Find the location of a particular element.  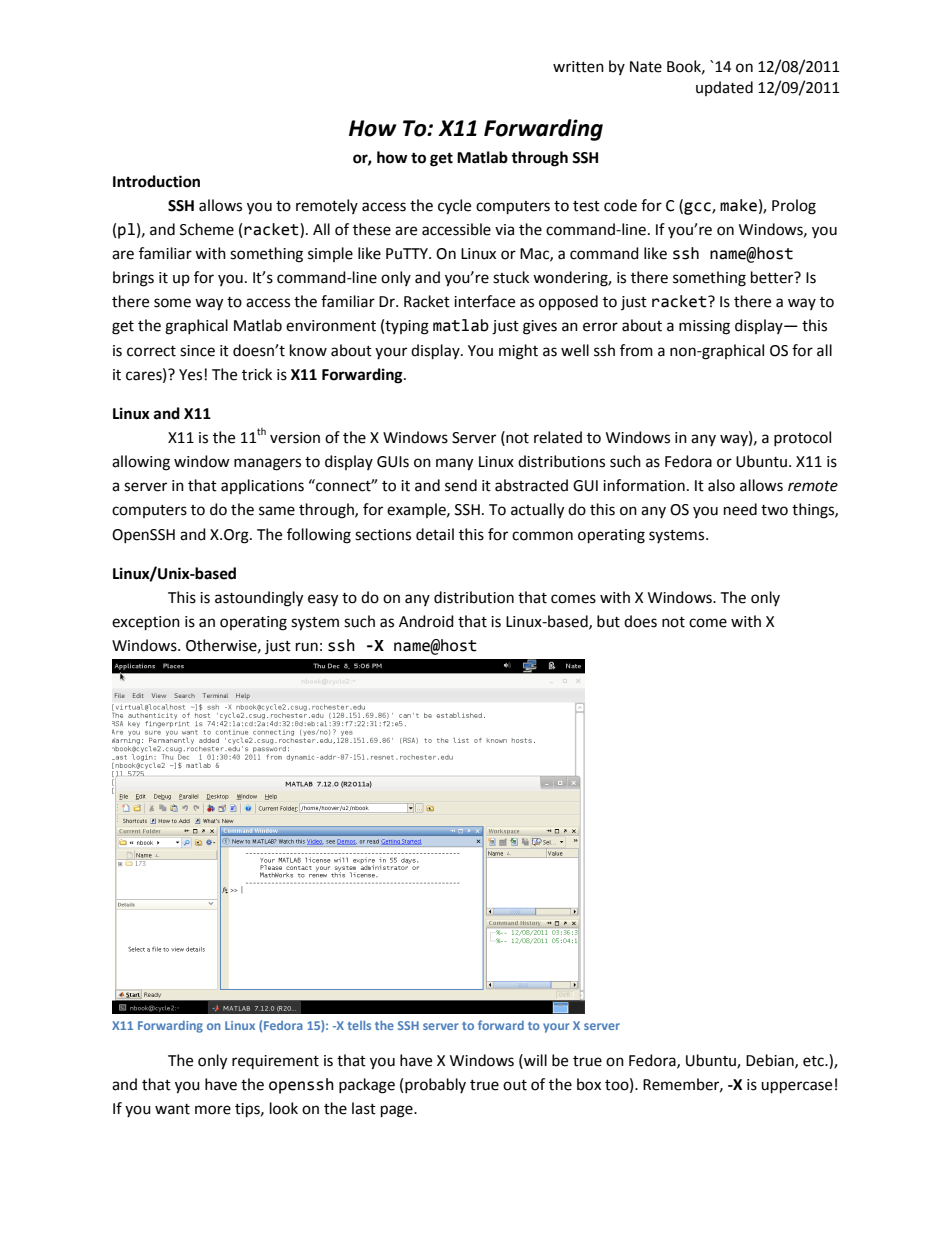

Introduction is located at coordinates (156, 181).
